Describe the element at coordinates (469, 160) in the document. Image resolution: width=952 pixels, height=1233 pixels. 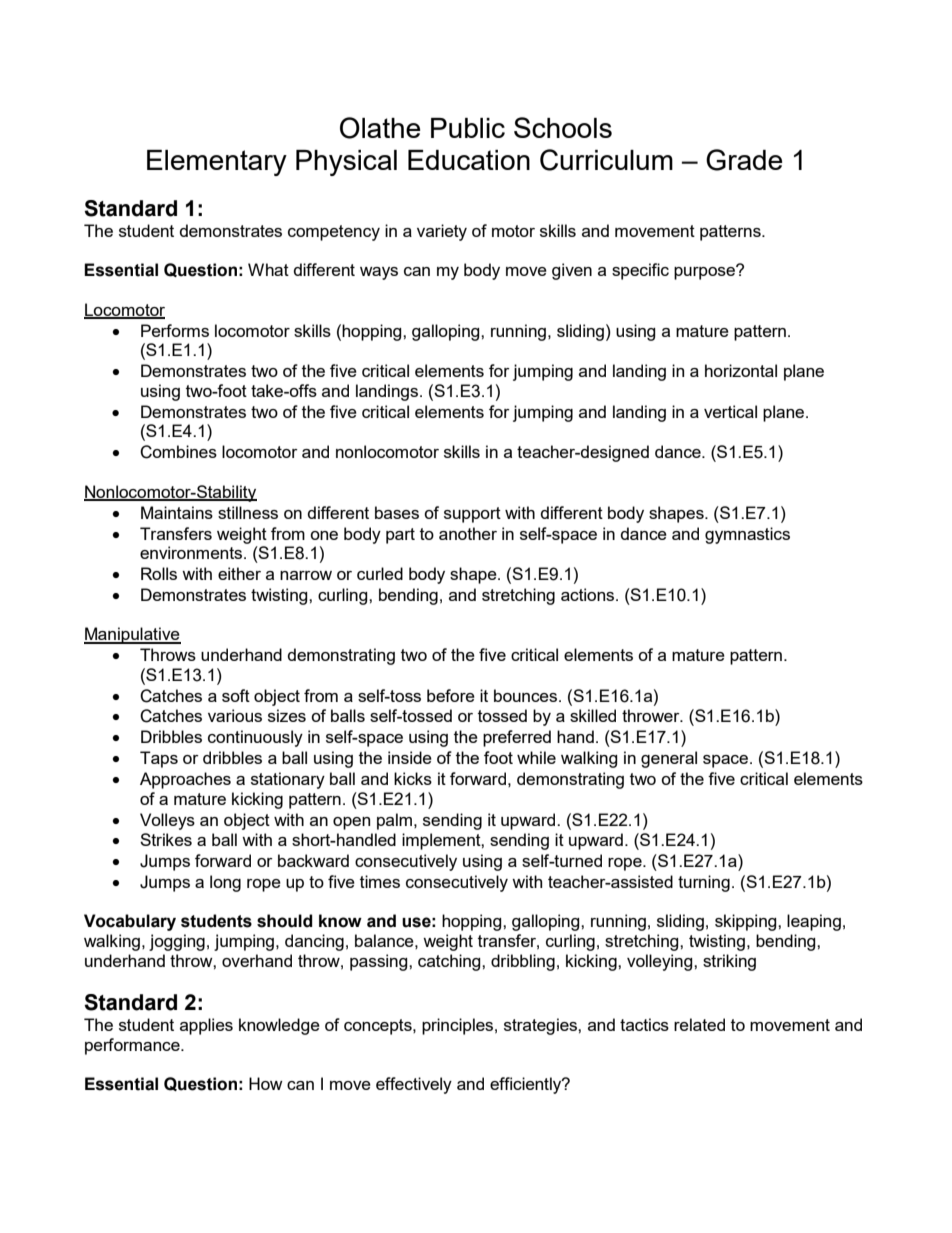
I see `Education` at that location.
